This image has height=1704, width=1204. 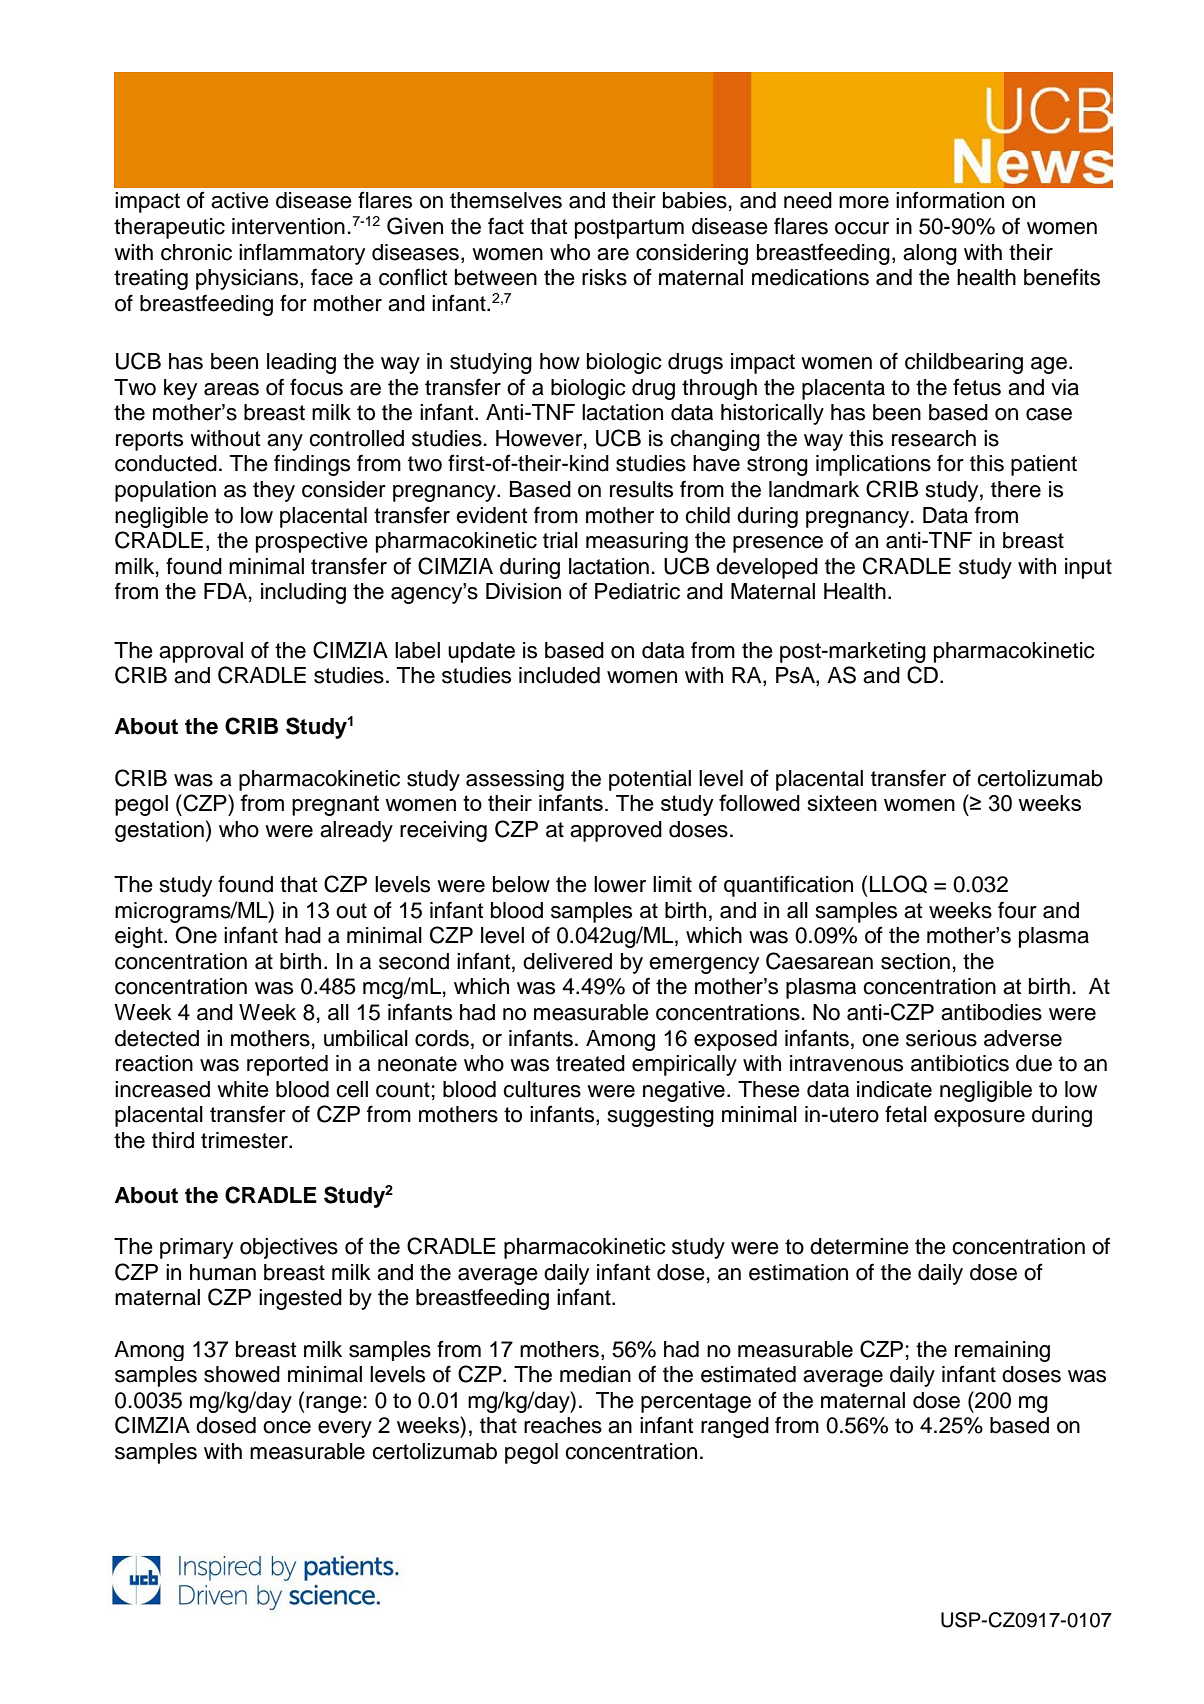 What do you see at coordinates (930, 254) in the image?
I see `along` at bounding box center [930, 254].
